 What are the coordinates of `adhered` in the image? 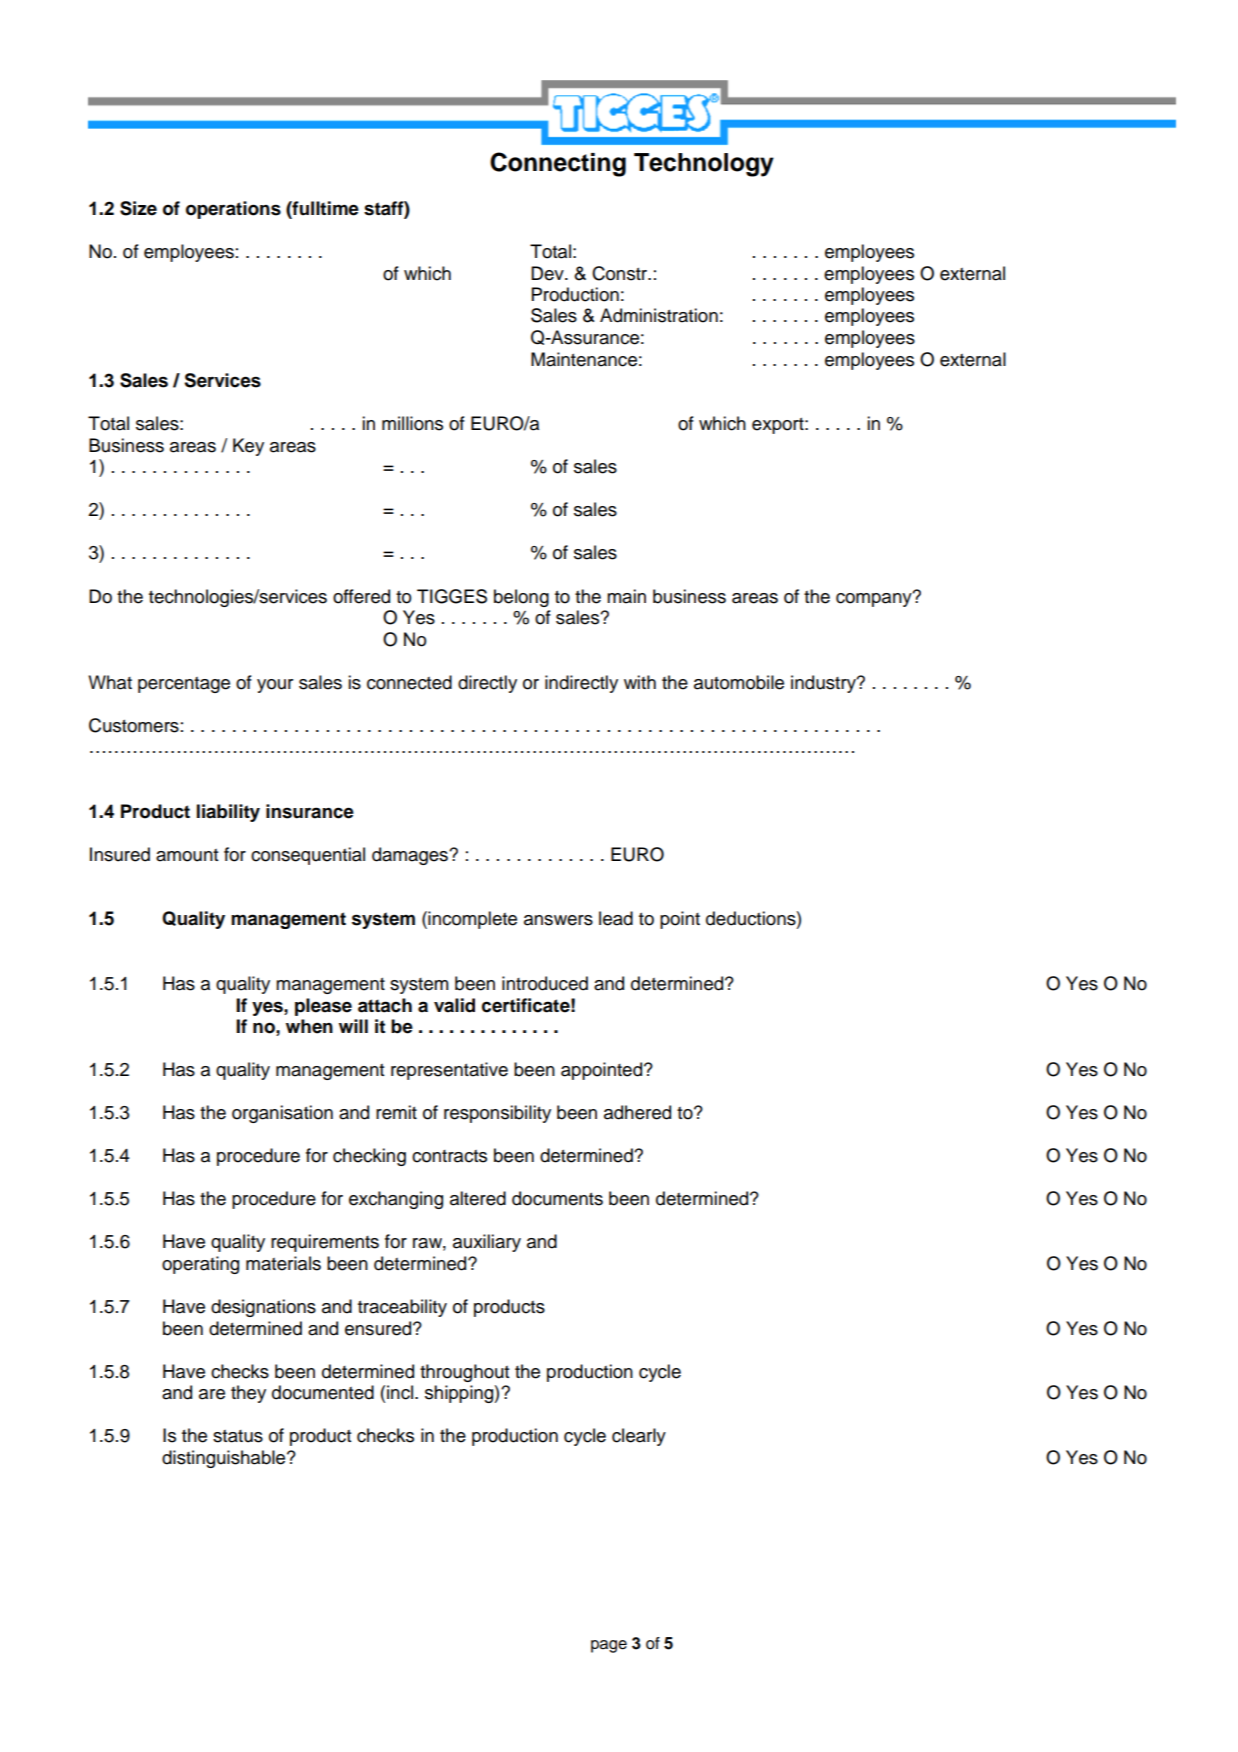 It's located at (637, 1112).
